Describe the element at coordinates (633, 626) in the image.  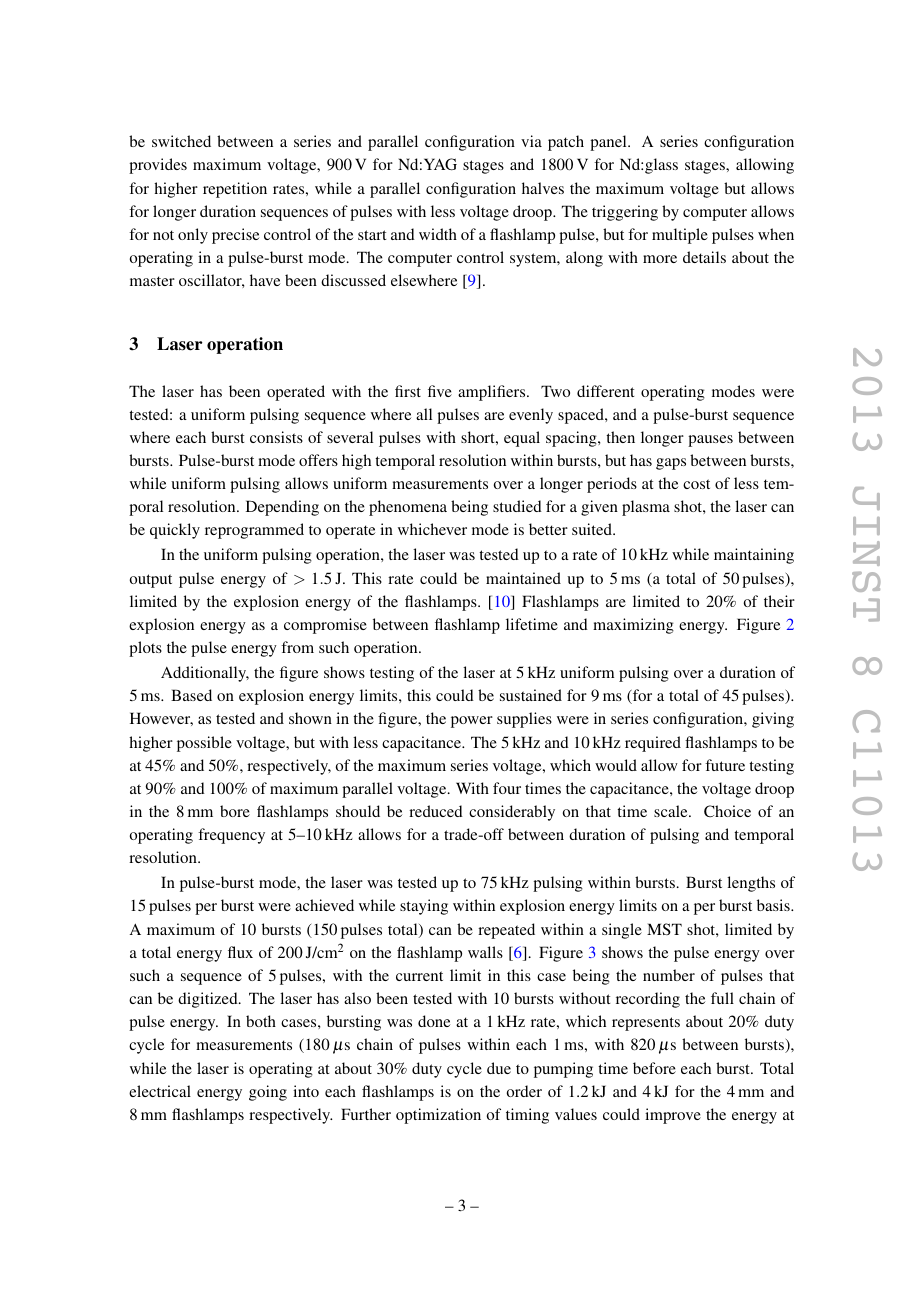
I see `maximizing` at that location.
